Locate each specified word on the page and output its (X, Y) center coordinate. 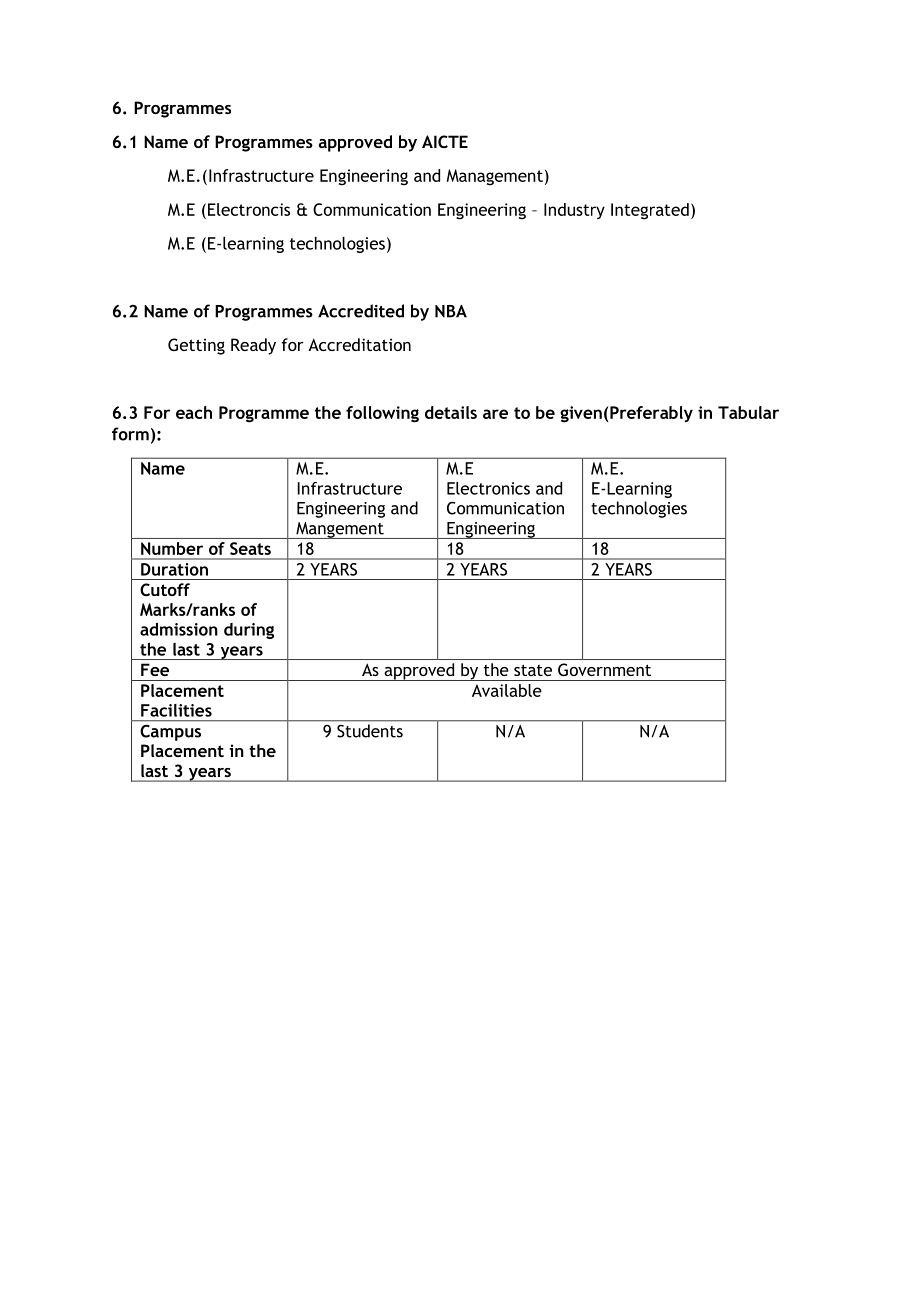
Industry (574, 211)
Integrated (650, 211)
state (533, 670)
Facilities (176, 710)
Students (370, 731)
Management (494, 177)
